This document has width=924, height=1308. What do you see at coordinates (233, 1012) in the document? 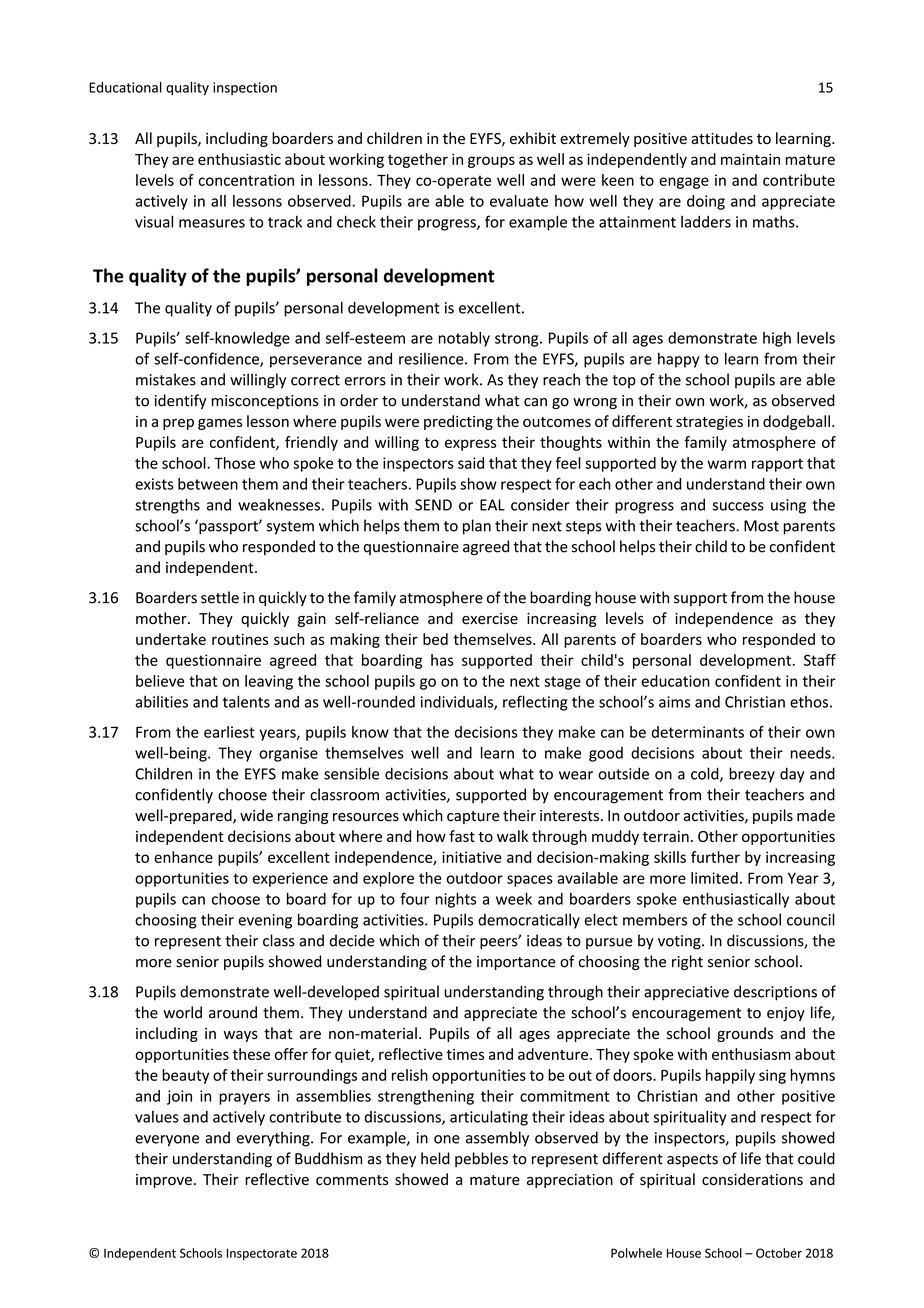
I see `around` at bounding box center [233, 1012].
